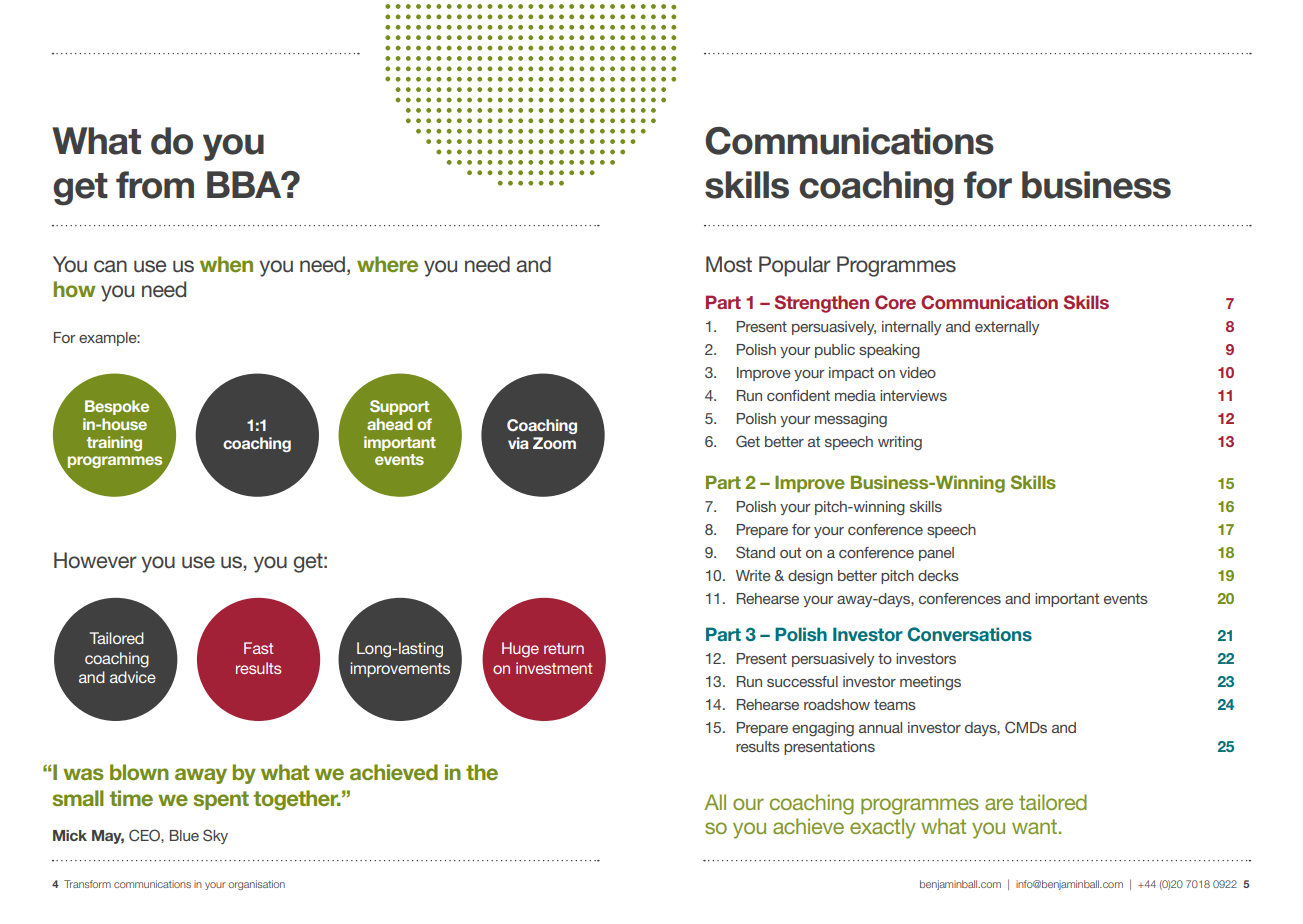 This document has height=924, width=1303. I want to click on teams, so click(895, 704).
